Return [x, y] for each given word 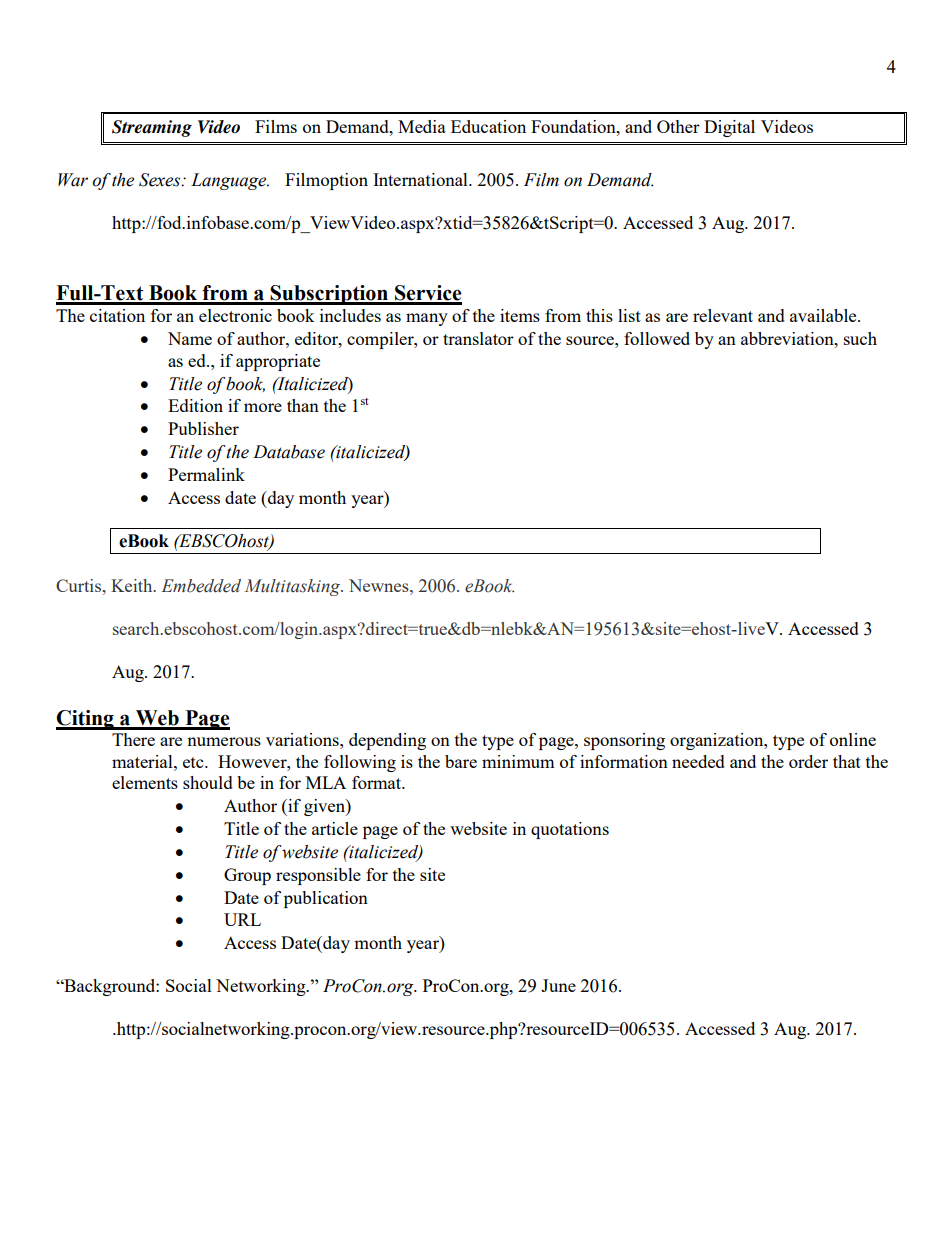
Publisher [203, 428]
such [860, 338]
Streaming [152, 128]
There [133, 739]
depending [387, 741]
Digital [729, 128]
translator [478, 338]
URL [242, 919]
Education [488, 126]
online [853, 739]
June [558, 985]
